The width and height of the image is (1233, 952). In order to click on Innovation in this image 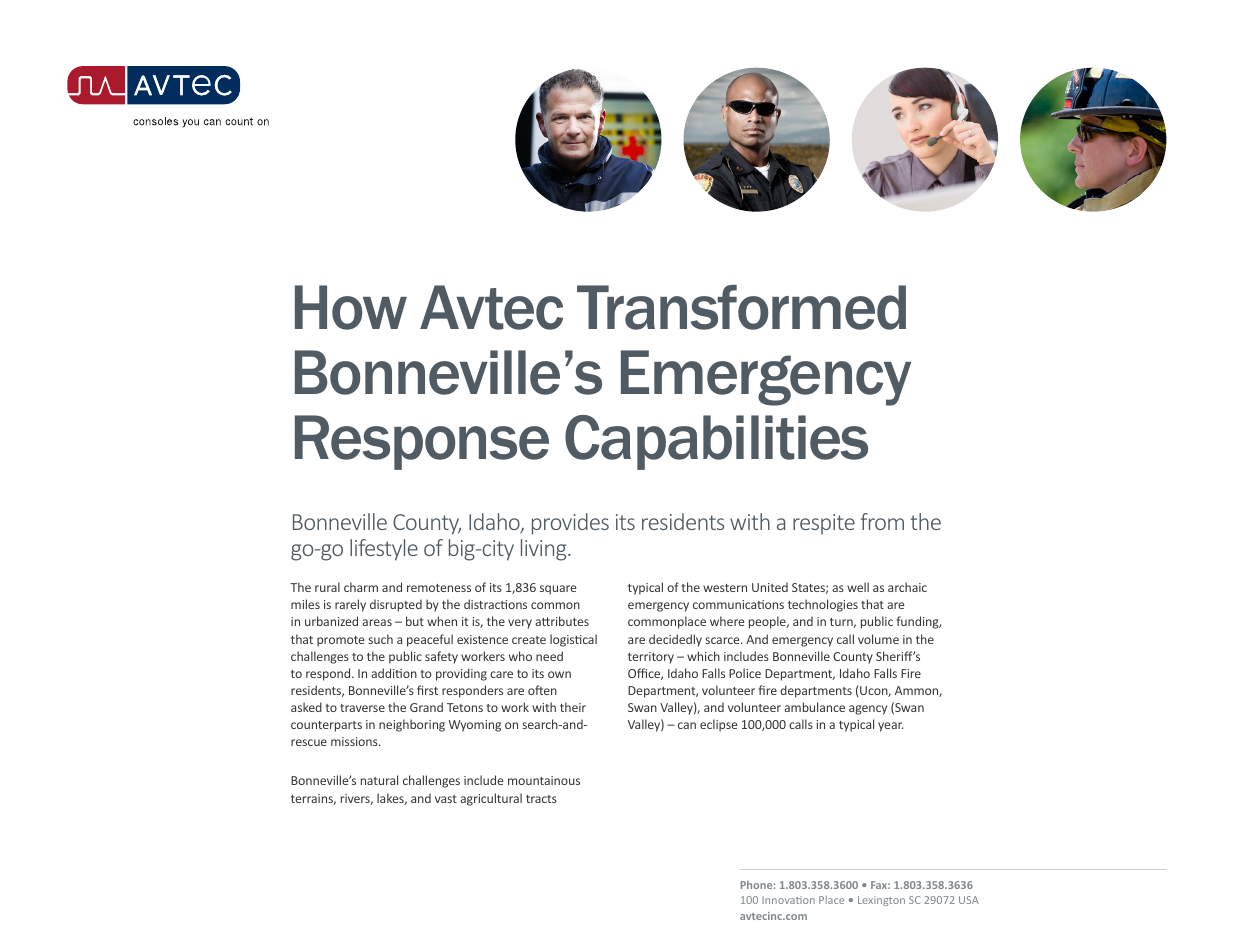, I will do `click(788, 900)`.
